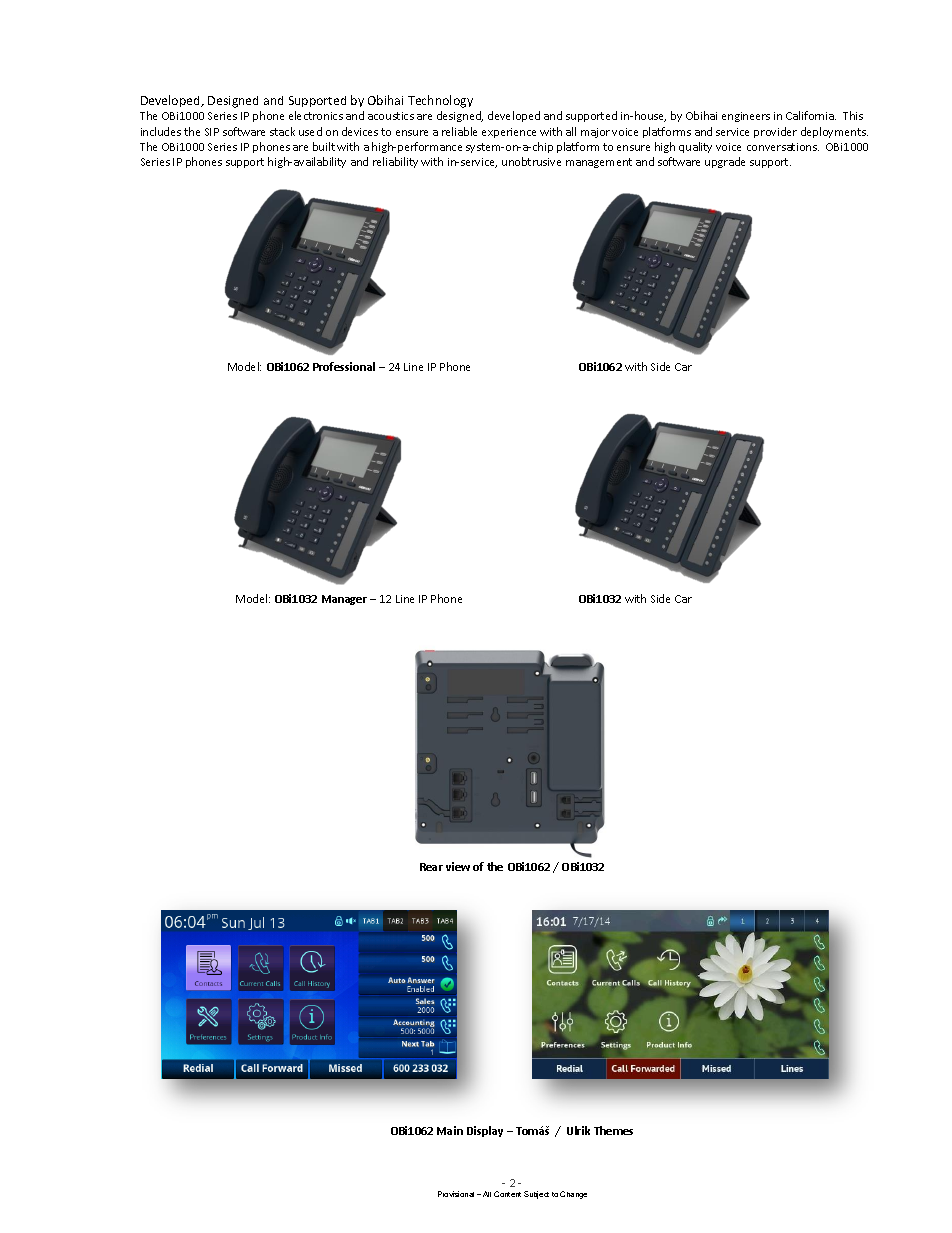  I want to click on view, so click(458, 866).
